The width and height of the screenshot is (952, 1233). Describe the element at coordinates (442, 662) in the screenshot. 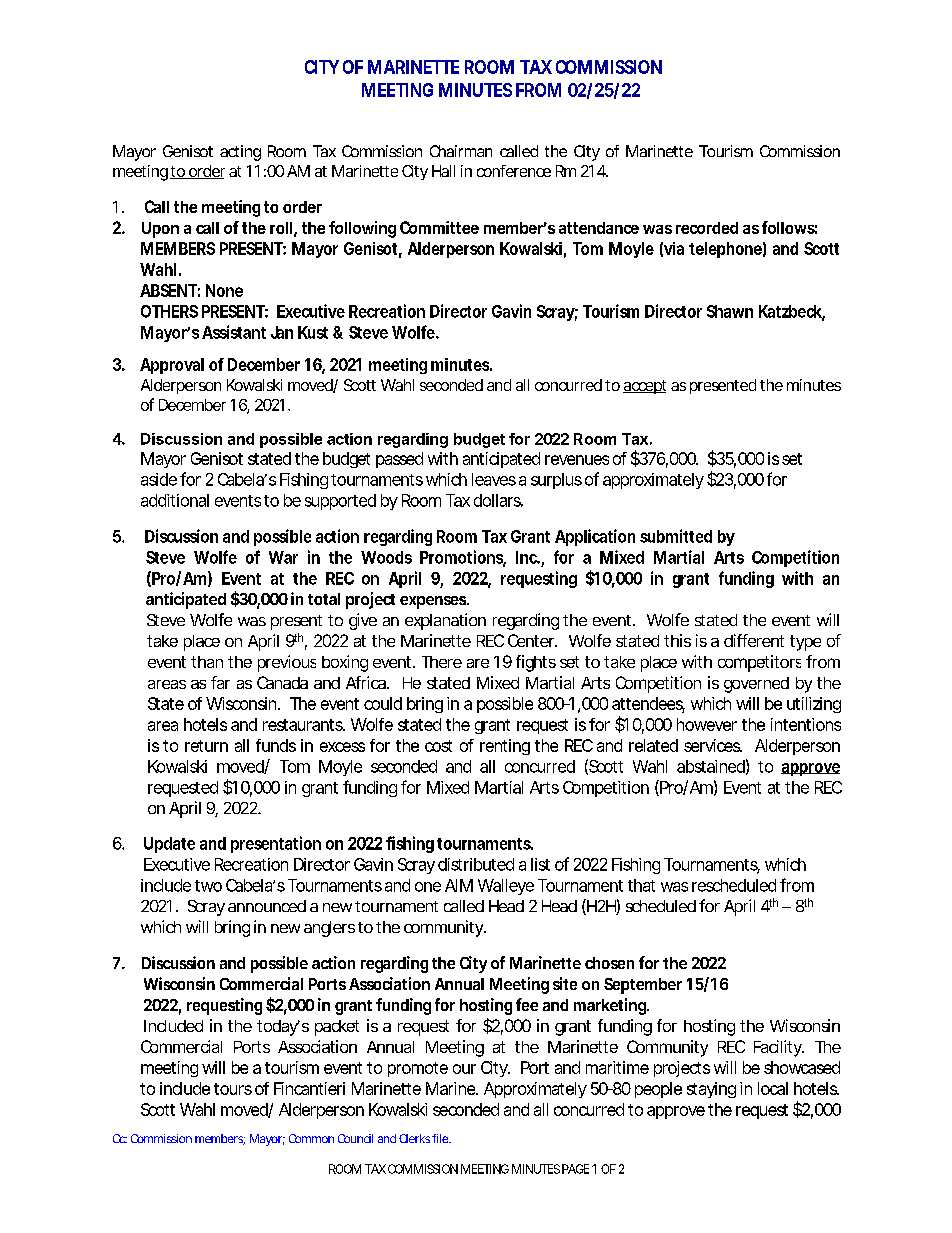

I see `There` at that location.
